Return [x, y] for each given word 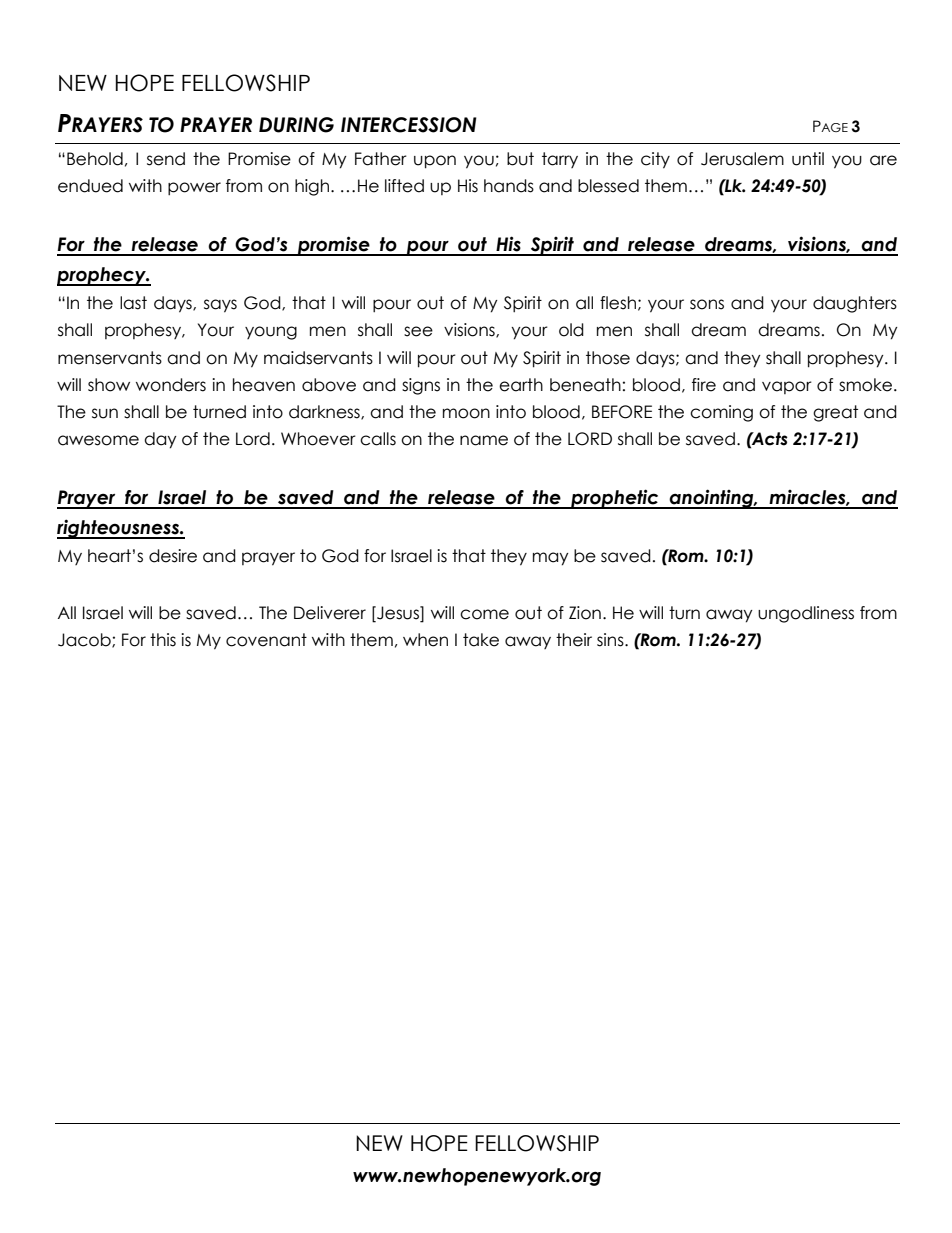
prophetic [615, 499]
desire [173, 556]
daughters [855, 304]
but [520, 159]
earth [521, 385]
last [133, 303]
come [484, 614]
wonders [171, 385]
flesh [618, 303]
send [166, 159]
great [835, 413]
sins [611, 640]
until [808, 159]
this [163, 640]
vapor [787, 387]
